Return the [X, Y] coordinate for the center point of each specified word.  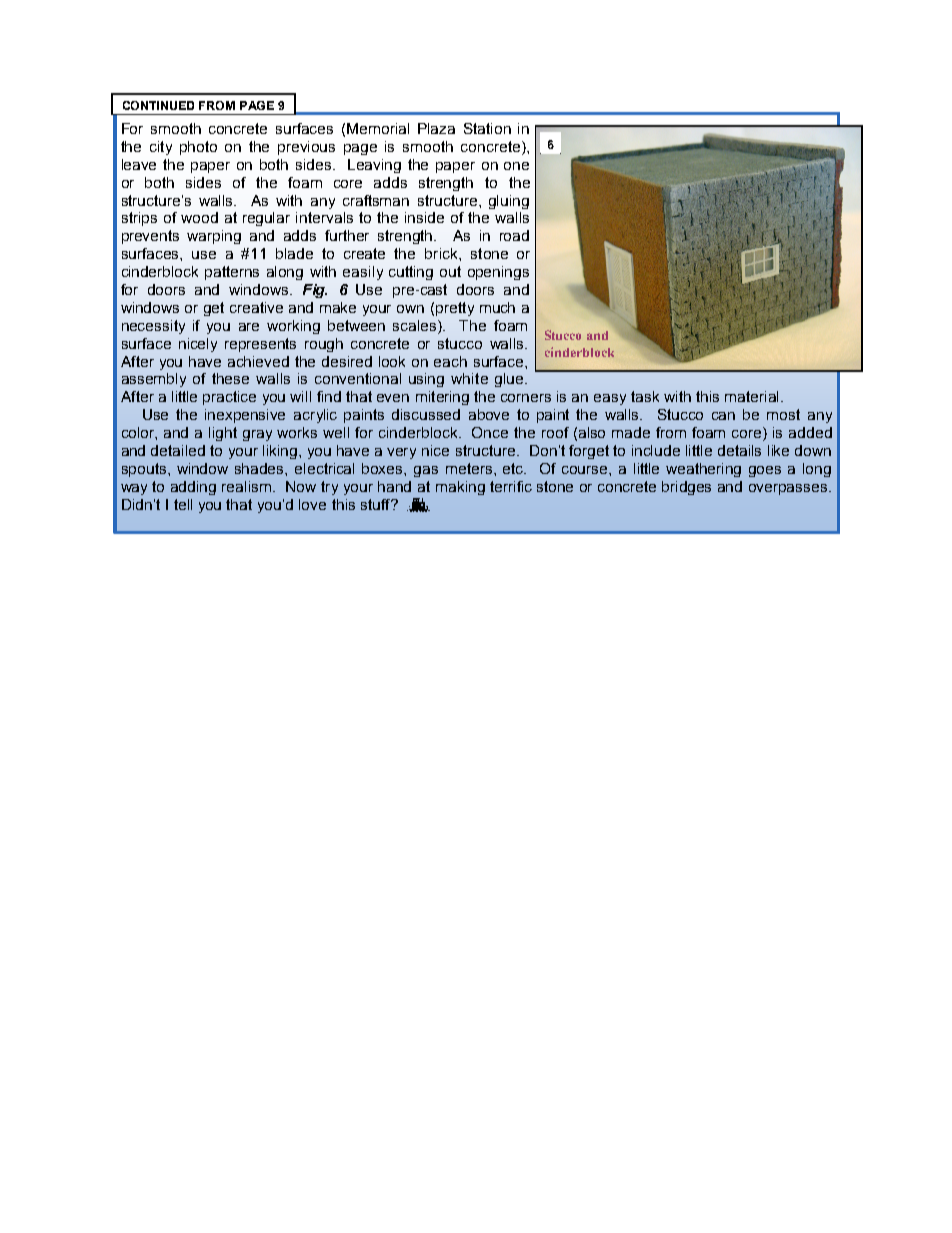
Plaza [436, 128]
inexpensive [245, 416]
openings [498, 273]
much [497, 307]
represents [260, 345]
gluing [509, 202]
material [751, 396]
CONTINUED [158, 105]
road [514, 235]
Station [487, 128]
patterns [232, 273]
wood [199, 217]
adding [193, 488]
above [489, 414]
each [450, 361]
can [723, 416]
